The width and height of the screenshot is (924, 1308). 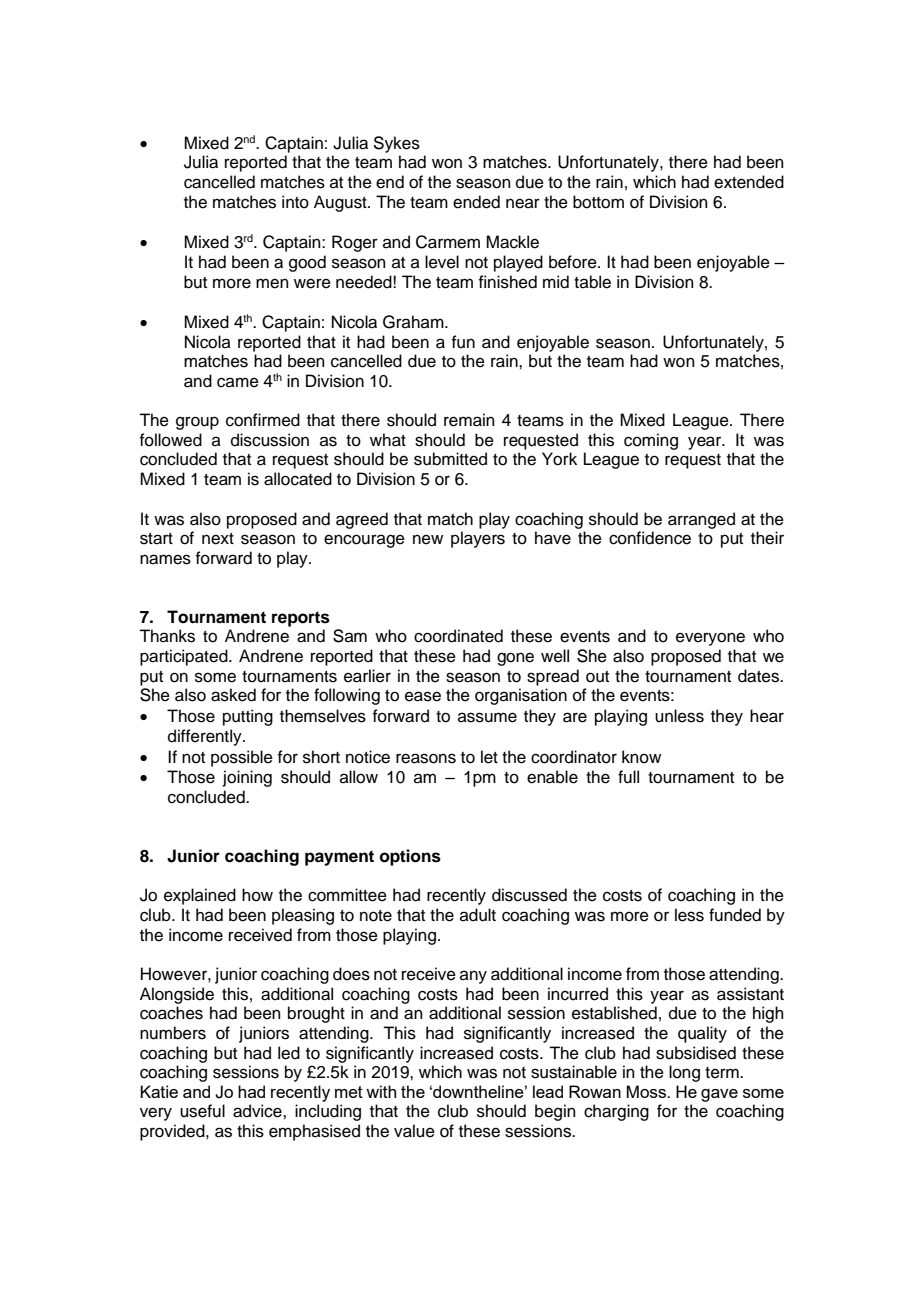 What do you see at coordinates (628, 777) in the screenshot?
I see `full` at bounding box center [628, 777].
